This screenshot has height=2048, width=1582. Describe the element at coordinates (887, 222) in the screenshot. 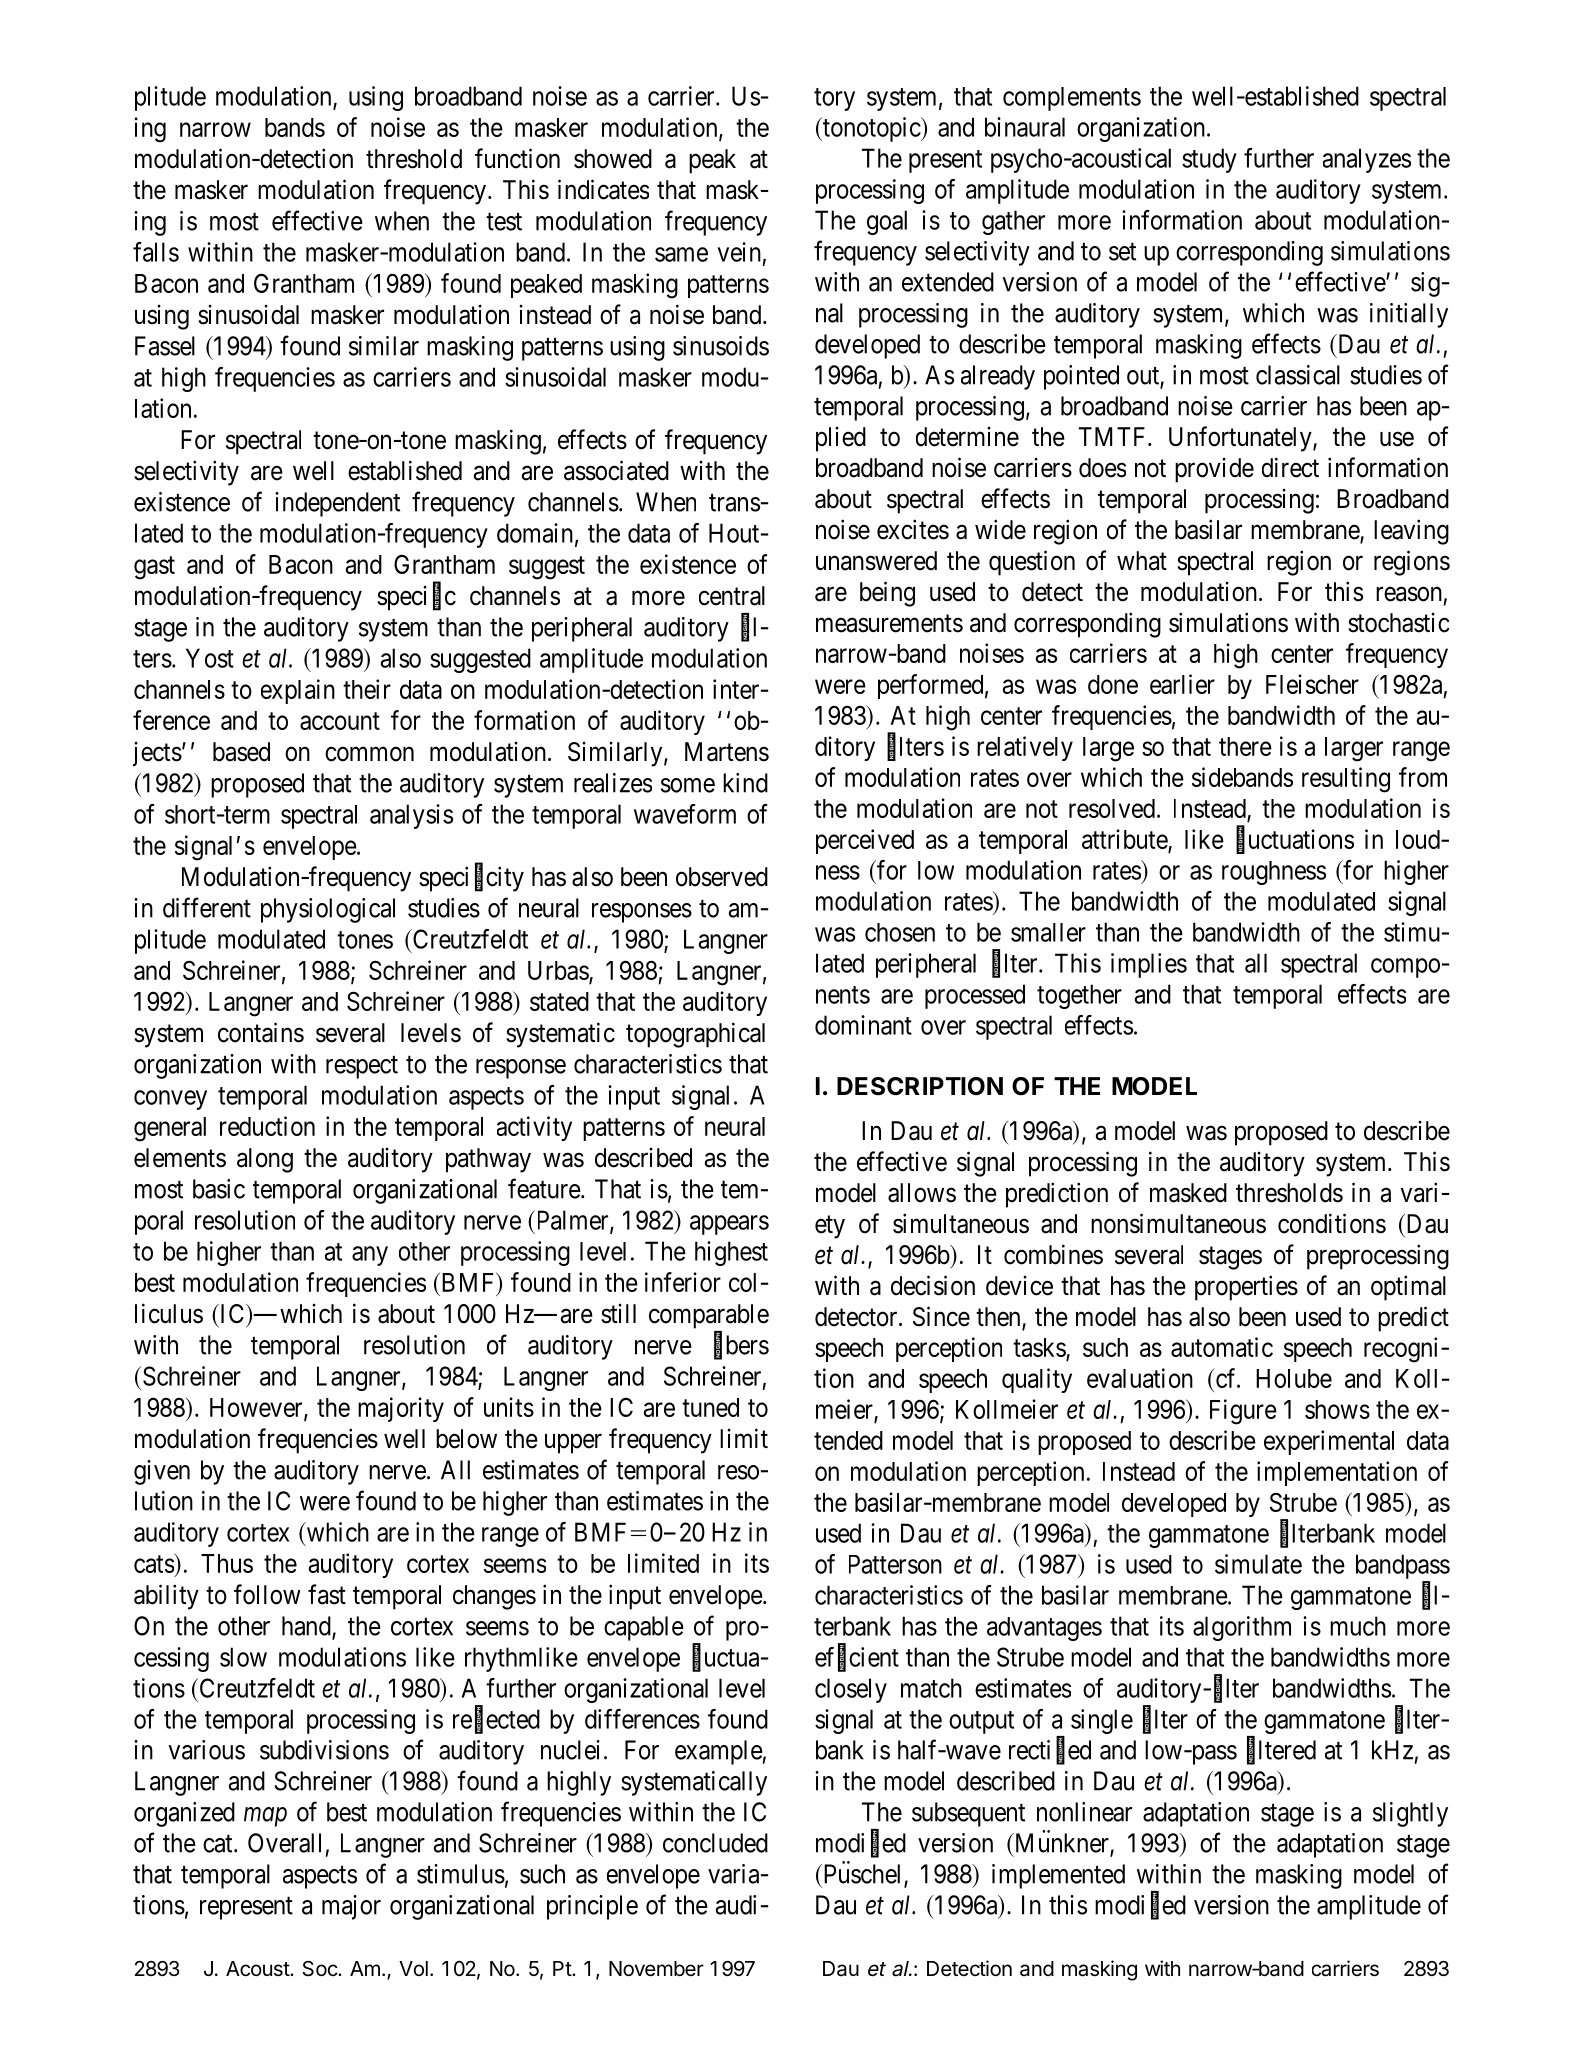

I see `goal` at that location.
